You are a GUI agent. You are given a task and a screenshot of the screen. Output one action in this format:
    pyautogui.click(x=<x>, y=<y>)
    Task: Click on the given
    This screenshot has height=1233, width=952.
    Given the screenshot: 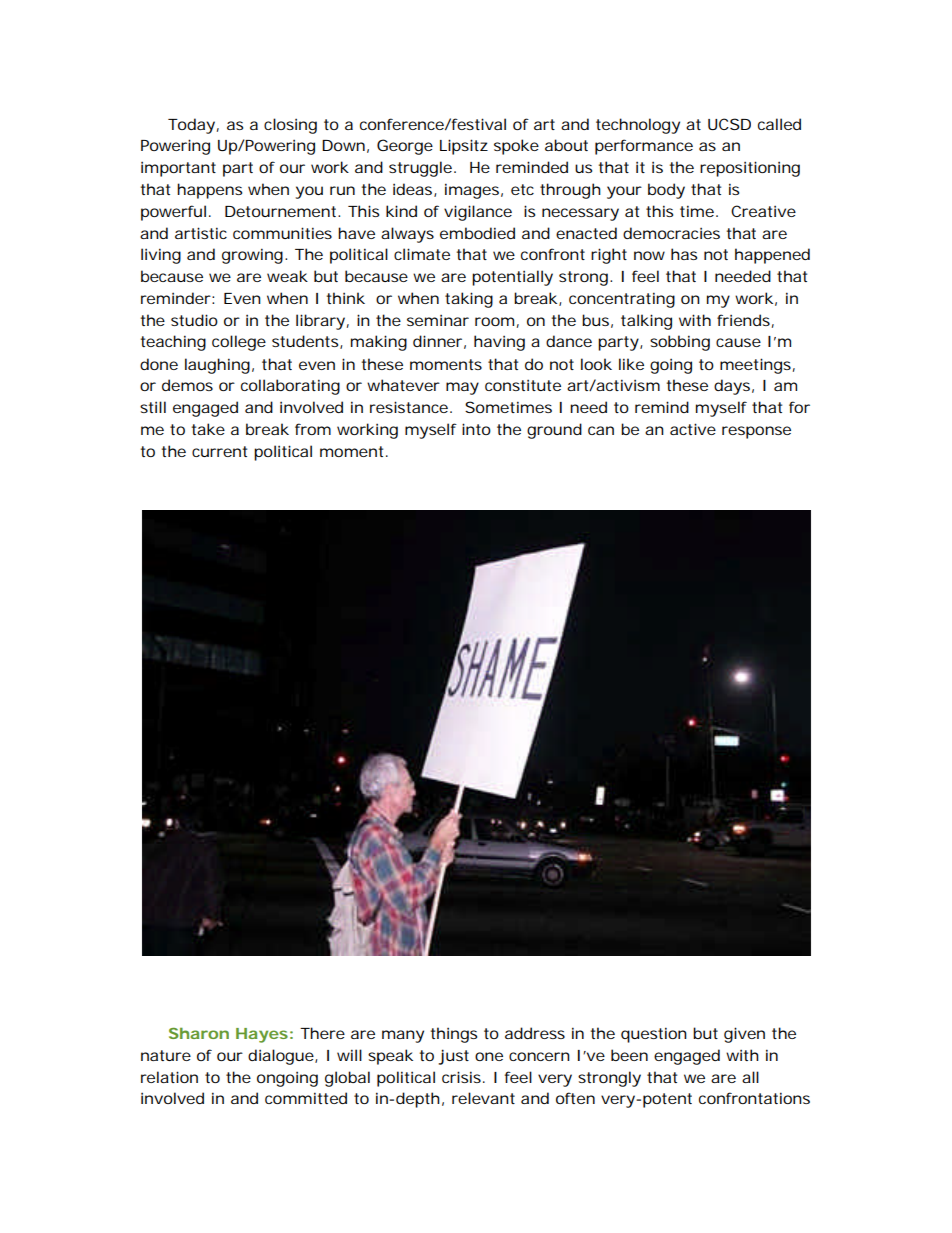 What is the action you would take?
    pyautogui.click(x=744, y=1035)
